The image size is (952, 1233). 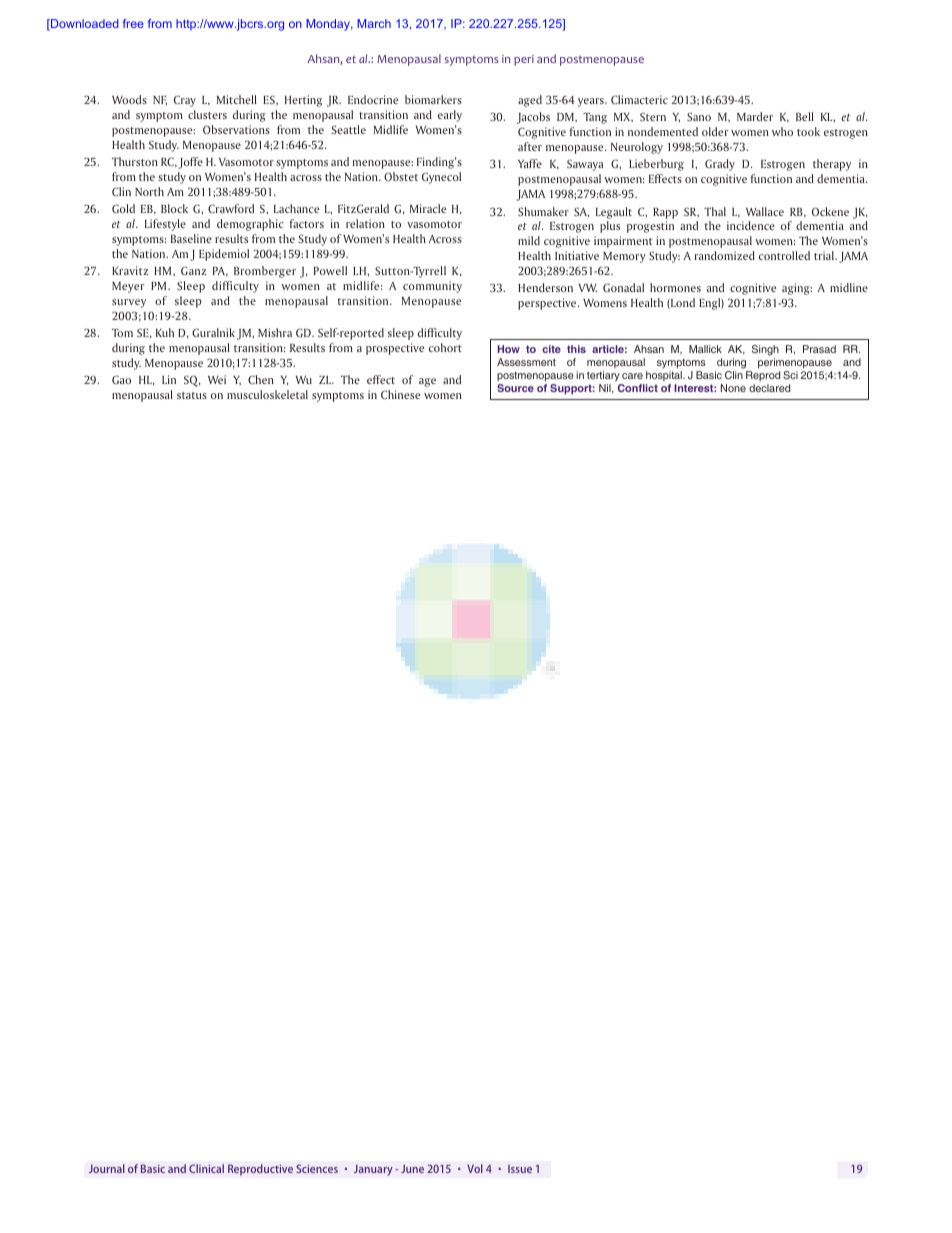 I want to click on Cray, so click(x=185, y=101).
